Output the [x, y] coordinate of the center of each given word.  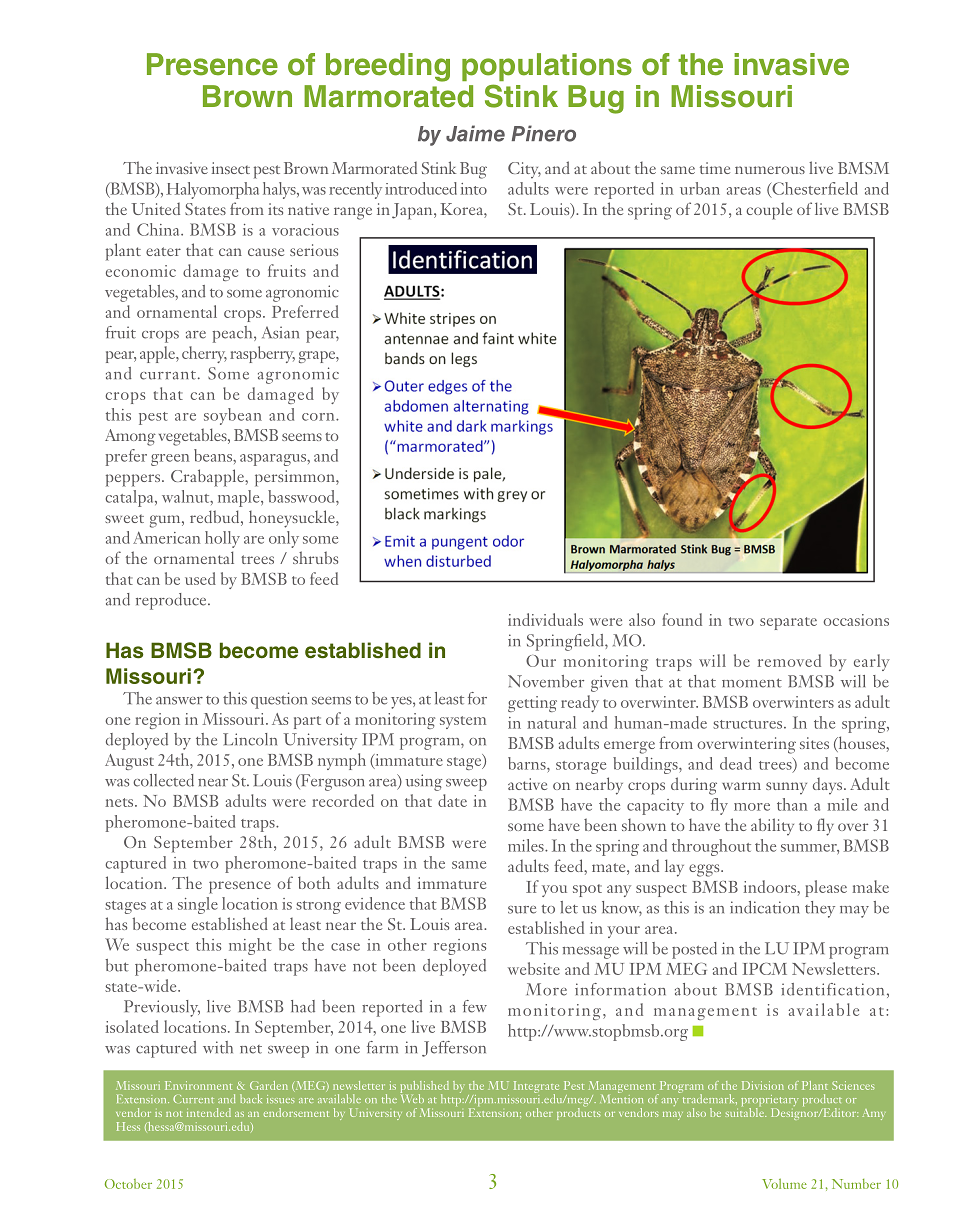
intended [209, 1112]
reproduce [172, 601]
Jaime [475, 133]
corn [319, 417]
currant [168, 375]
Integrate [536, 1088]
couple [769, 211]
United [155, 208]
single [198, 905]
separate [788, 623]
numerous [770, 170]
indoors [771, 886]
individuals [545, 619]
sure [522, 910]
